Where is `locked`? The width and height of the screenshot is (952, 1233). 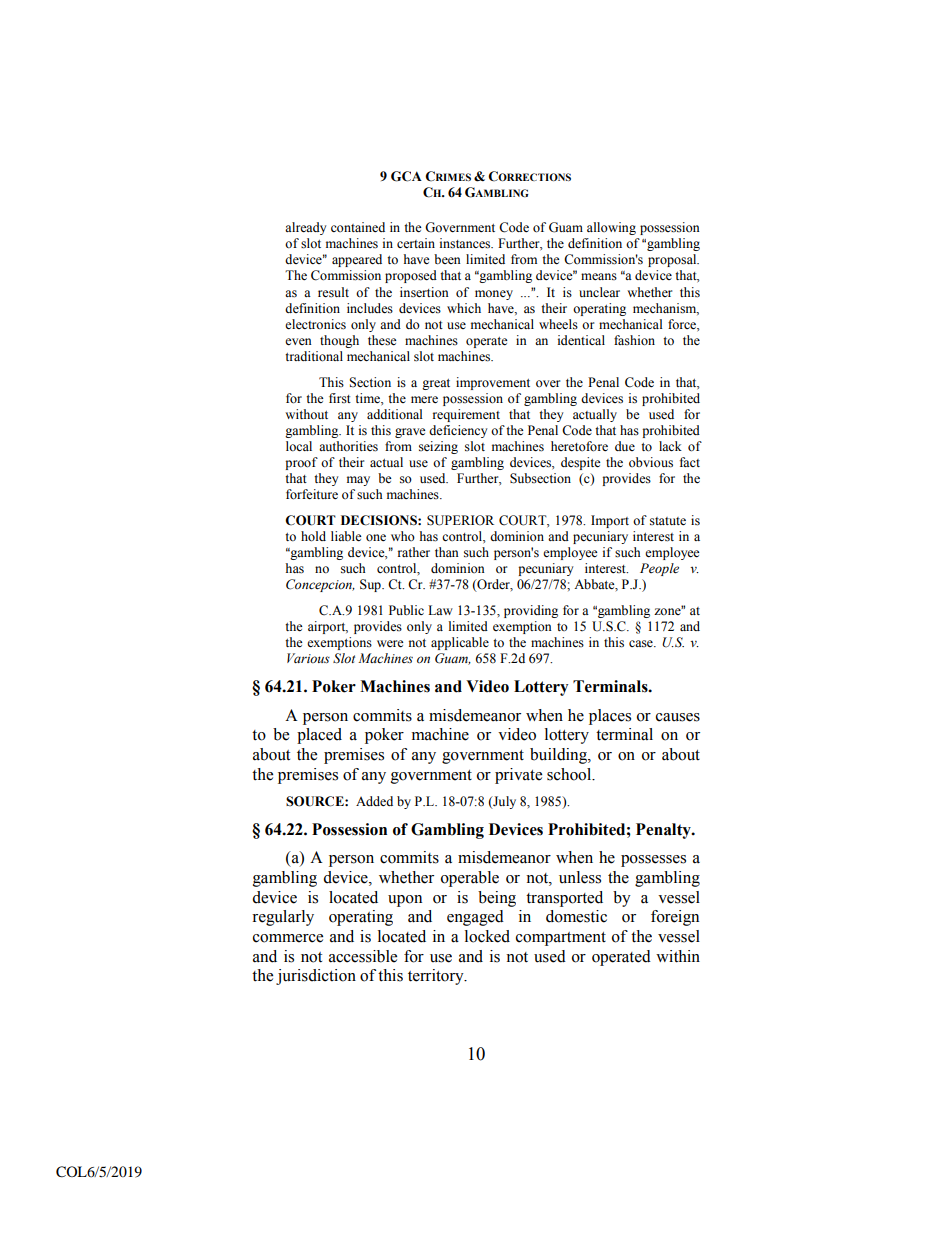
locked is located at coordinates (487, 936).
